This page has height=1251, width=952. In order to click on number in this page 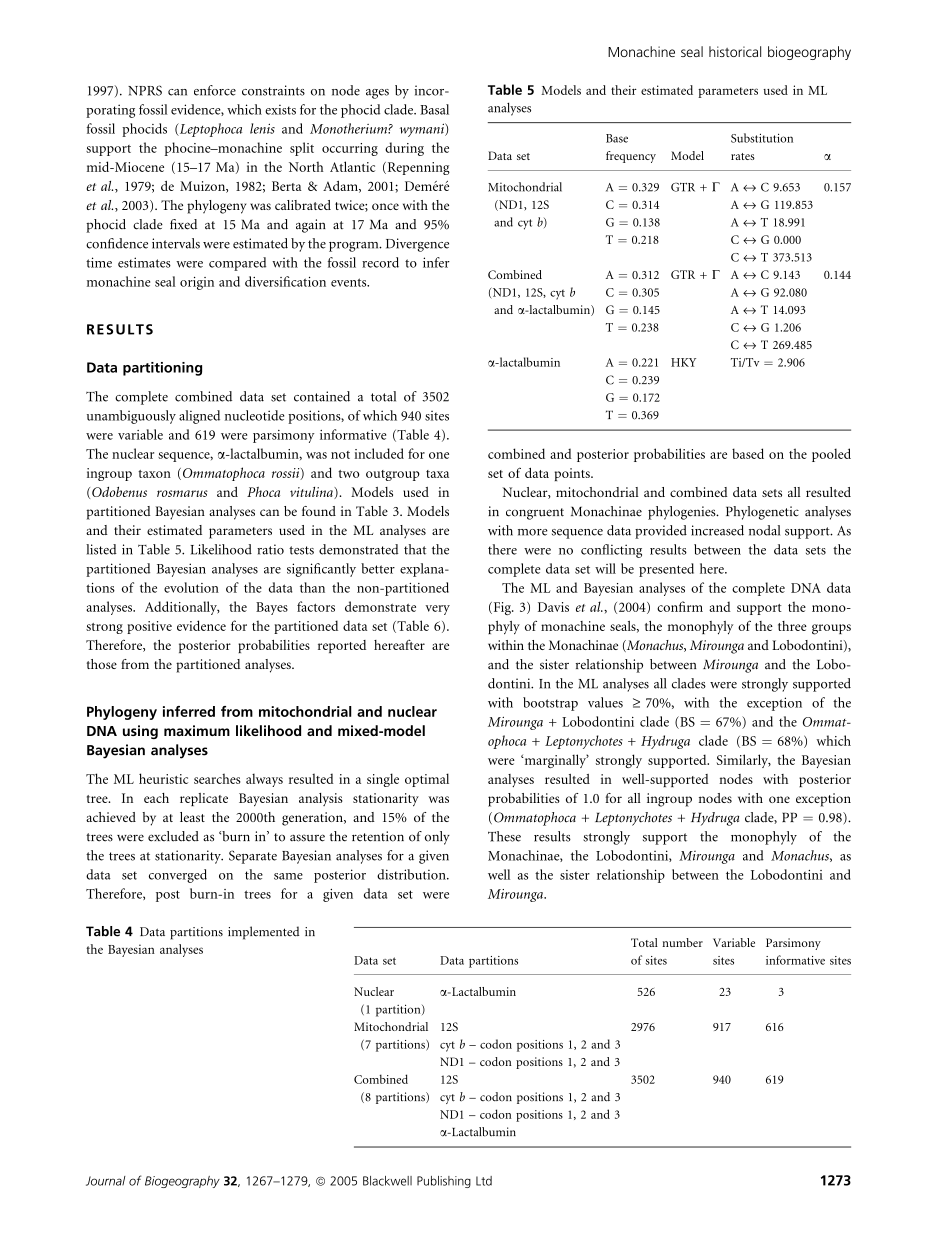, I will do `click(682, 942)`.
